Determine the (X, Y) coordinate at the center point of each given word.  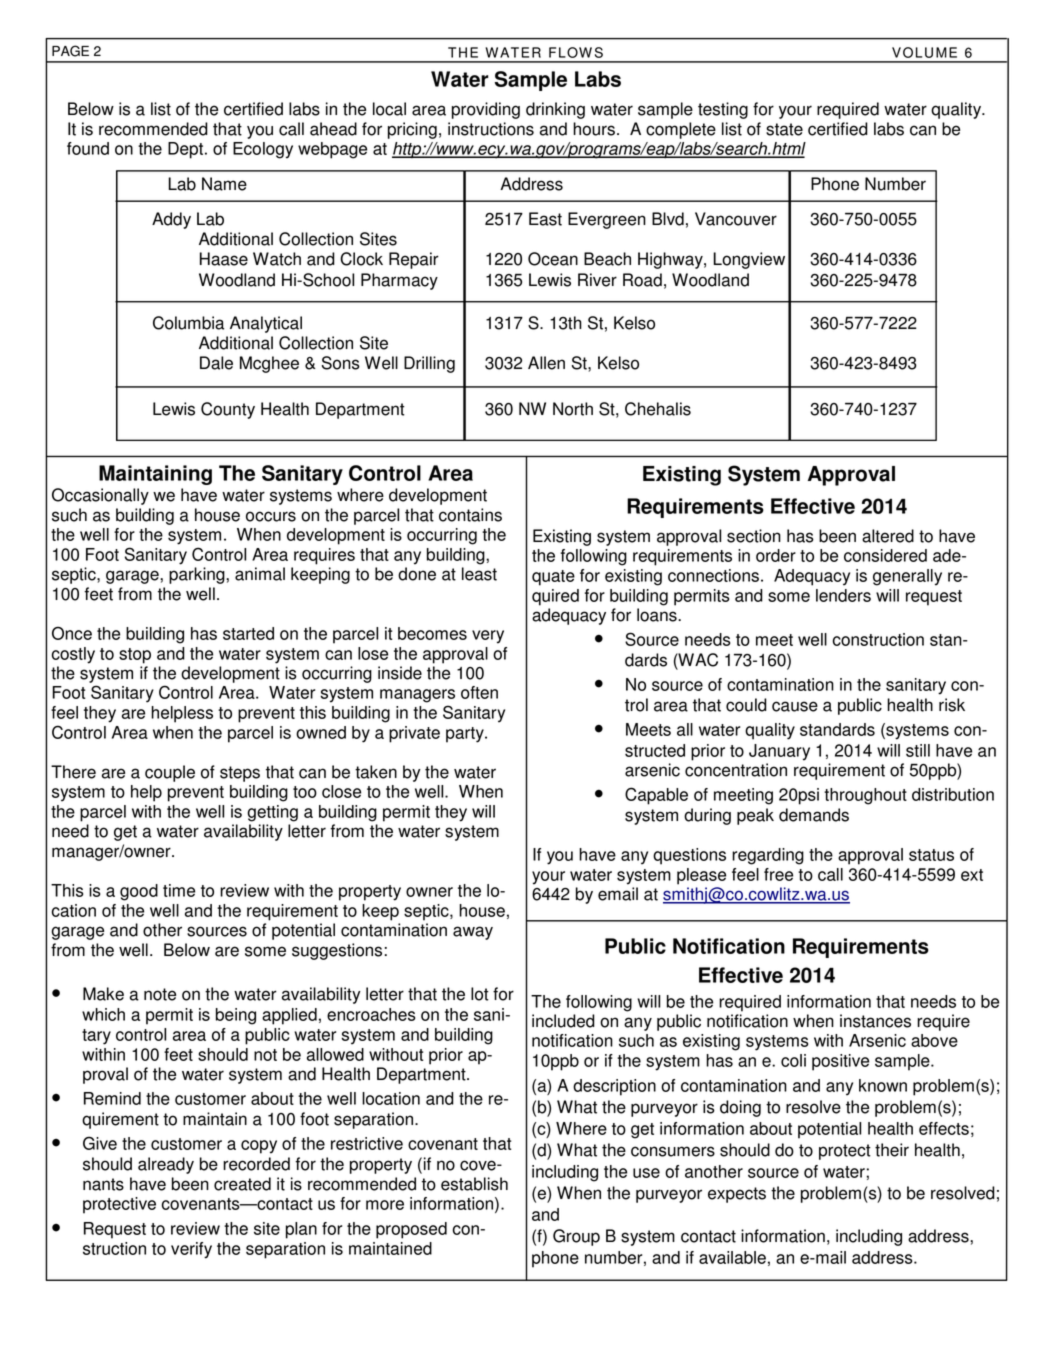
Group (576, 1237)
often (479, 692)
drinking (555, 110)
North (573, 409)
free (778, 874)
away (473, 933)
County (228, 410)
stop (135, 656)
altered (888, 536)
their (892, 1150)
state (784, 129)
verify (191, 1250)
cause (795, 706)
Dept (187, 150)
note (160, 994)
